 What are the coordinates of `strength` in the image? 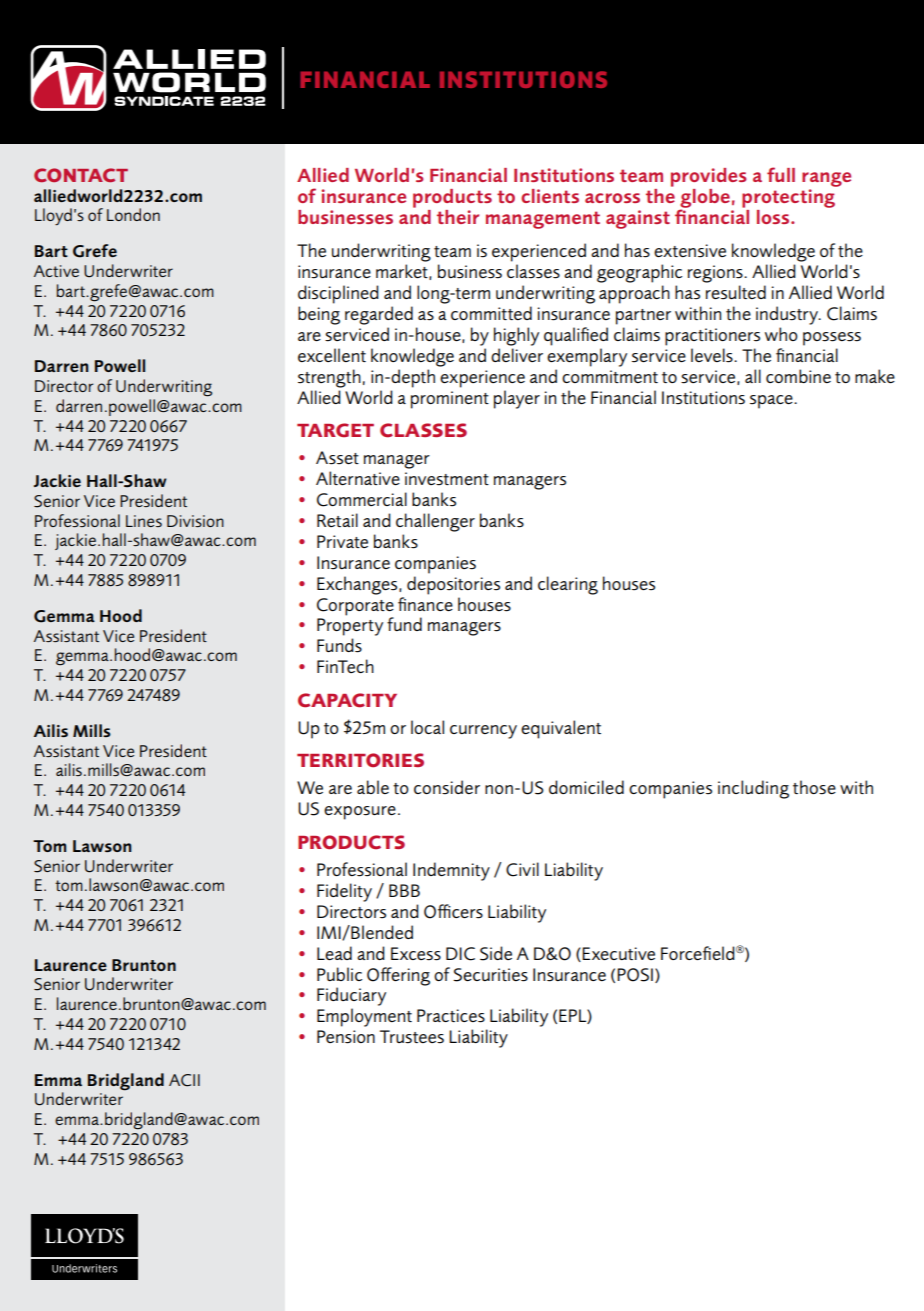 It's located at (329, 378).
